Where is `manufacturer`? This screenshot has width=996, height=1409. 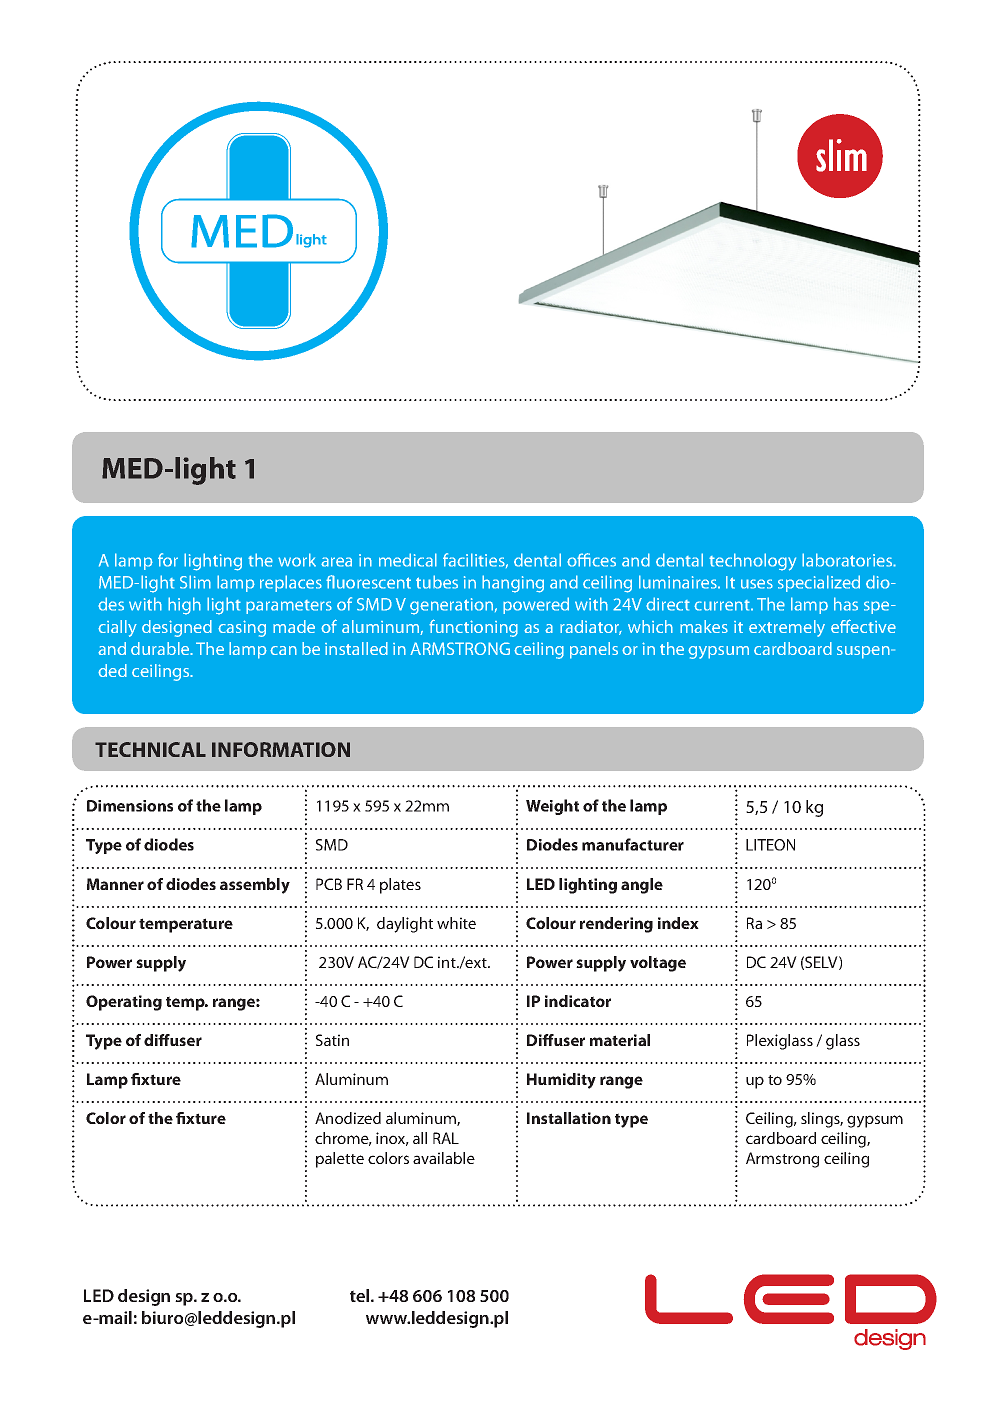
manufacturer is located at coordinates (633, 844).
